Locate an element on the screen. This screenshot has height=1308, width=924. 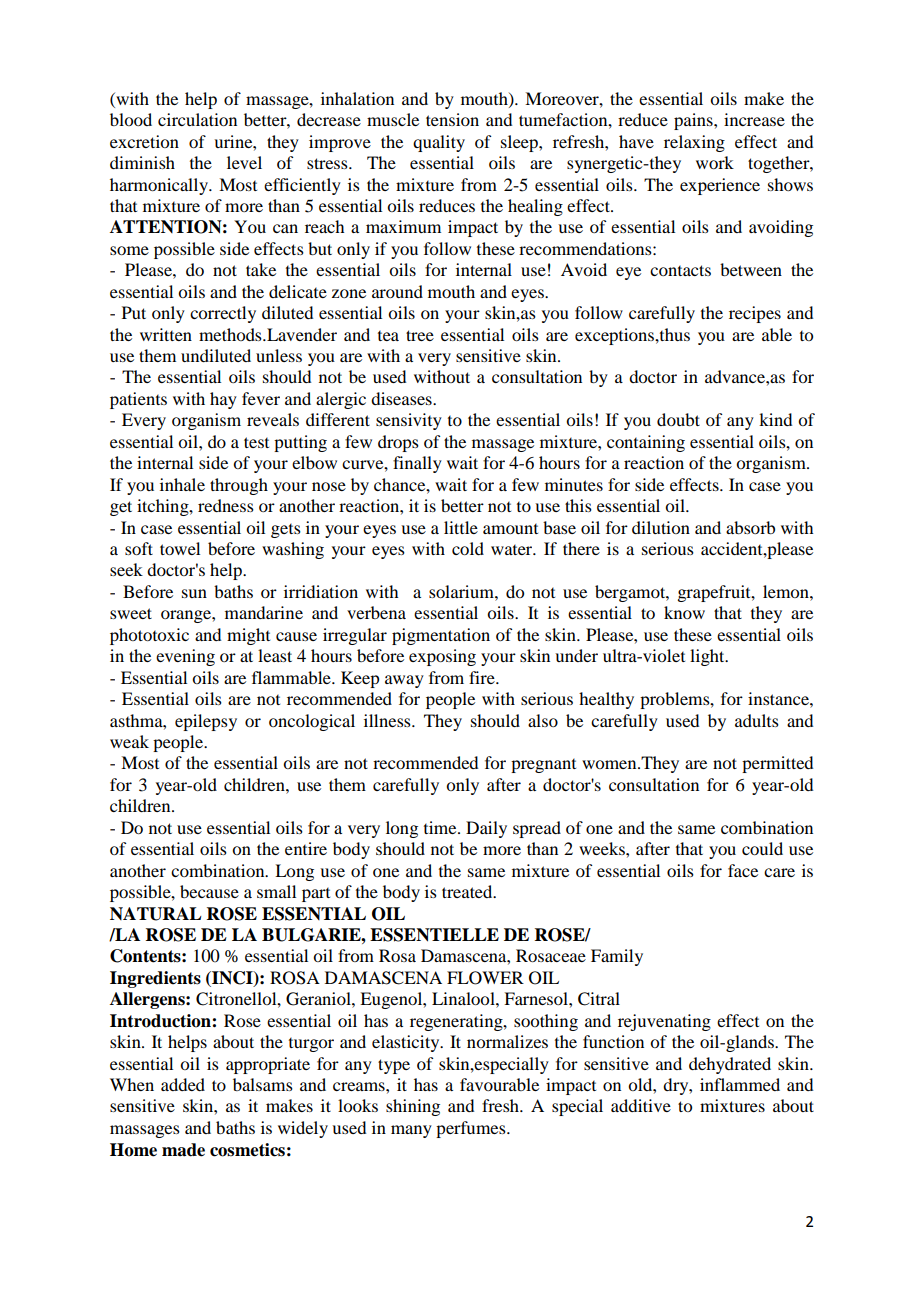
time is located at coordinates (441, 827).
